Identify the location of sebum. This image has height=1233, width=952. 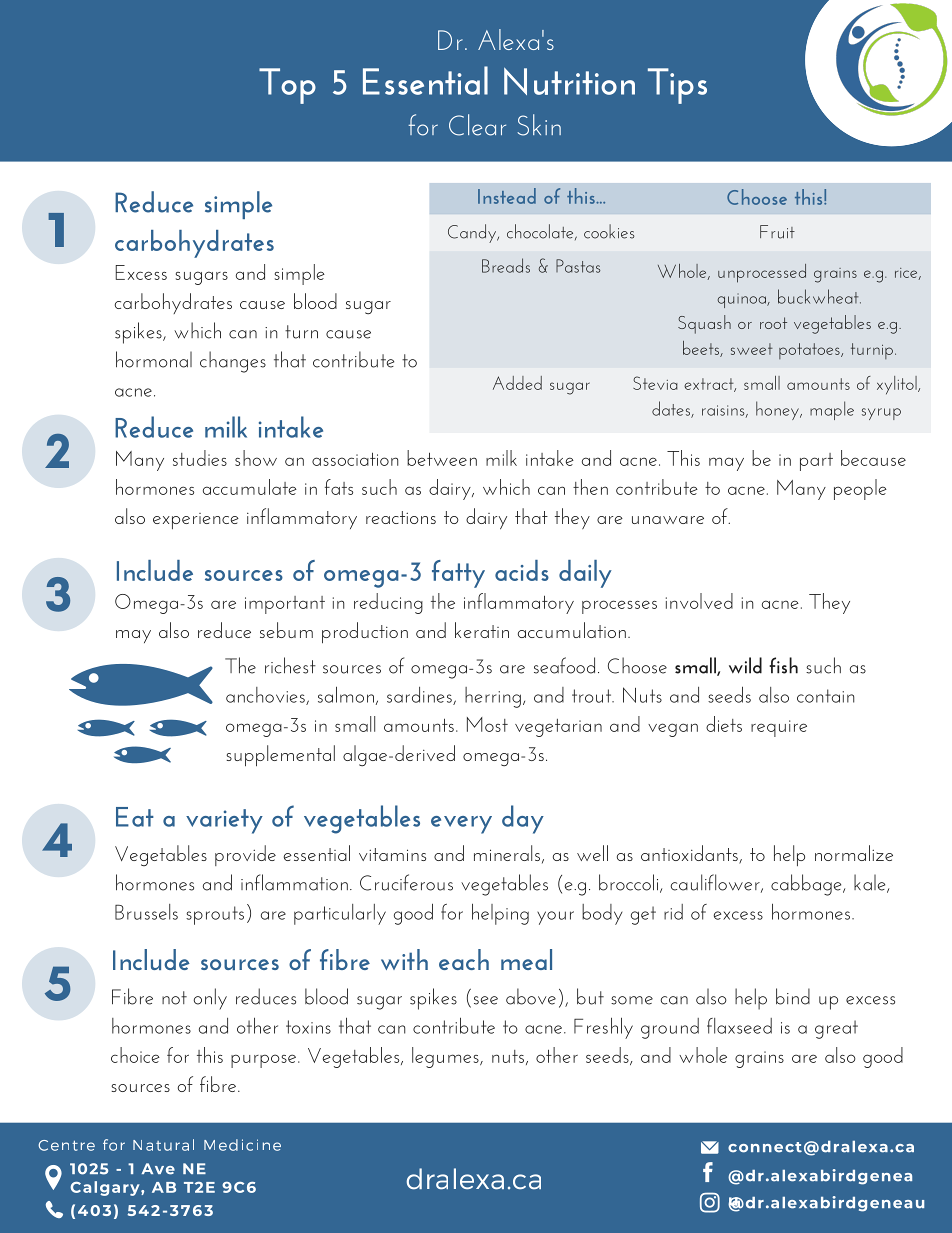
(286, 630).
